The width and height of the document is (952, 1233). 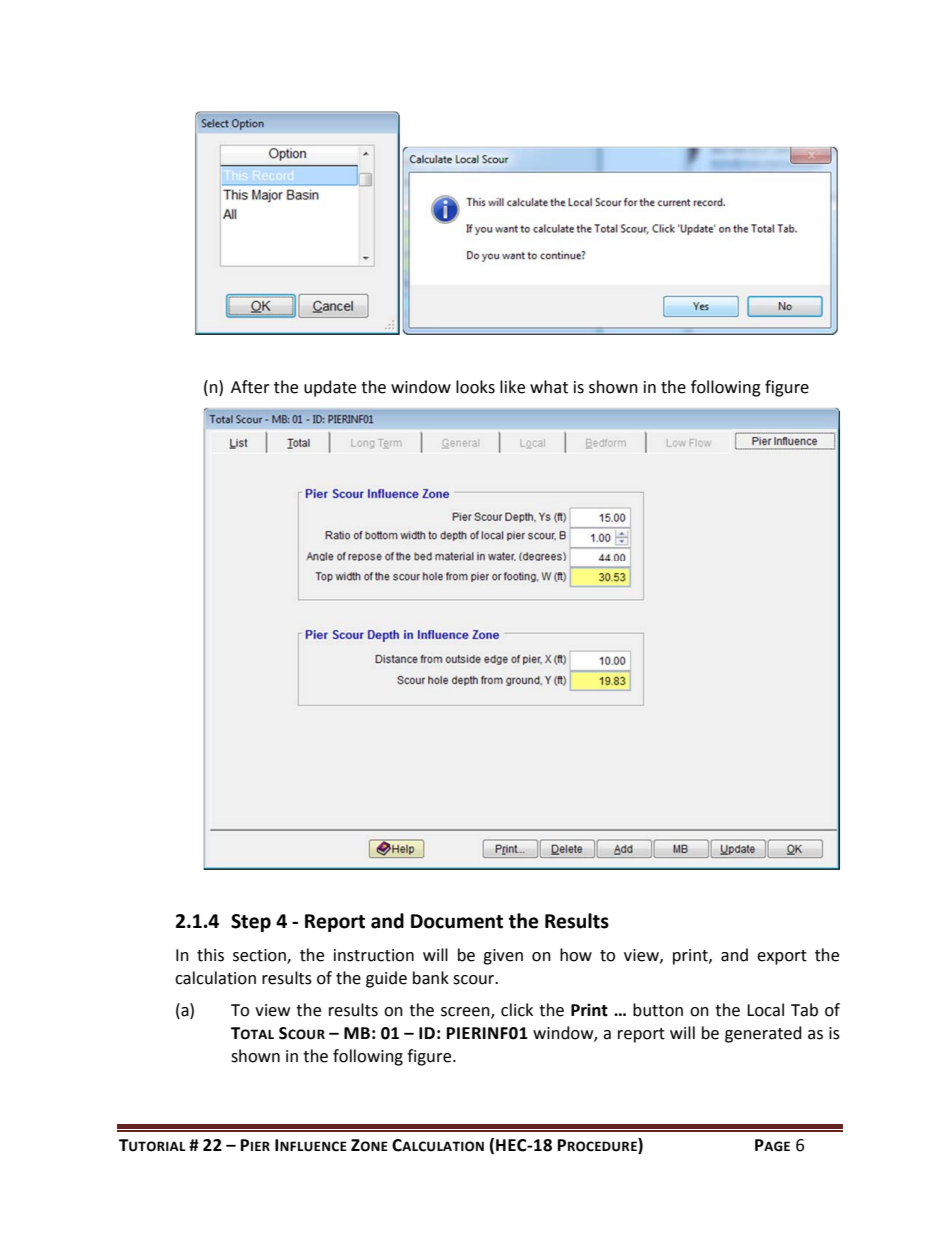 What do you see at coordinates (260, 956) in the document?
I see `section` at bounding box center [260, 956].
